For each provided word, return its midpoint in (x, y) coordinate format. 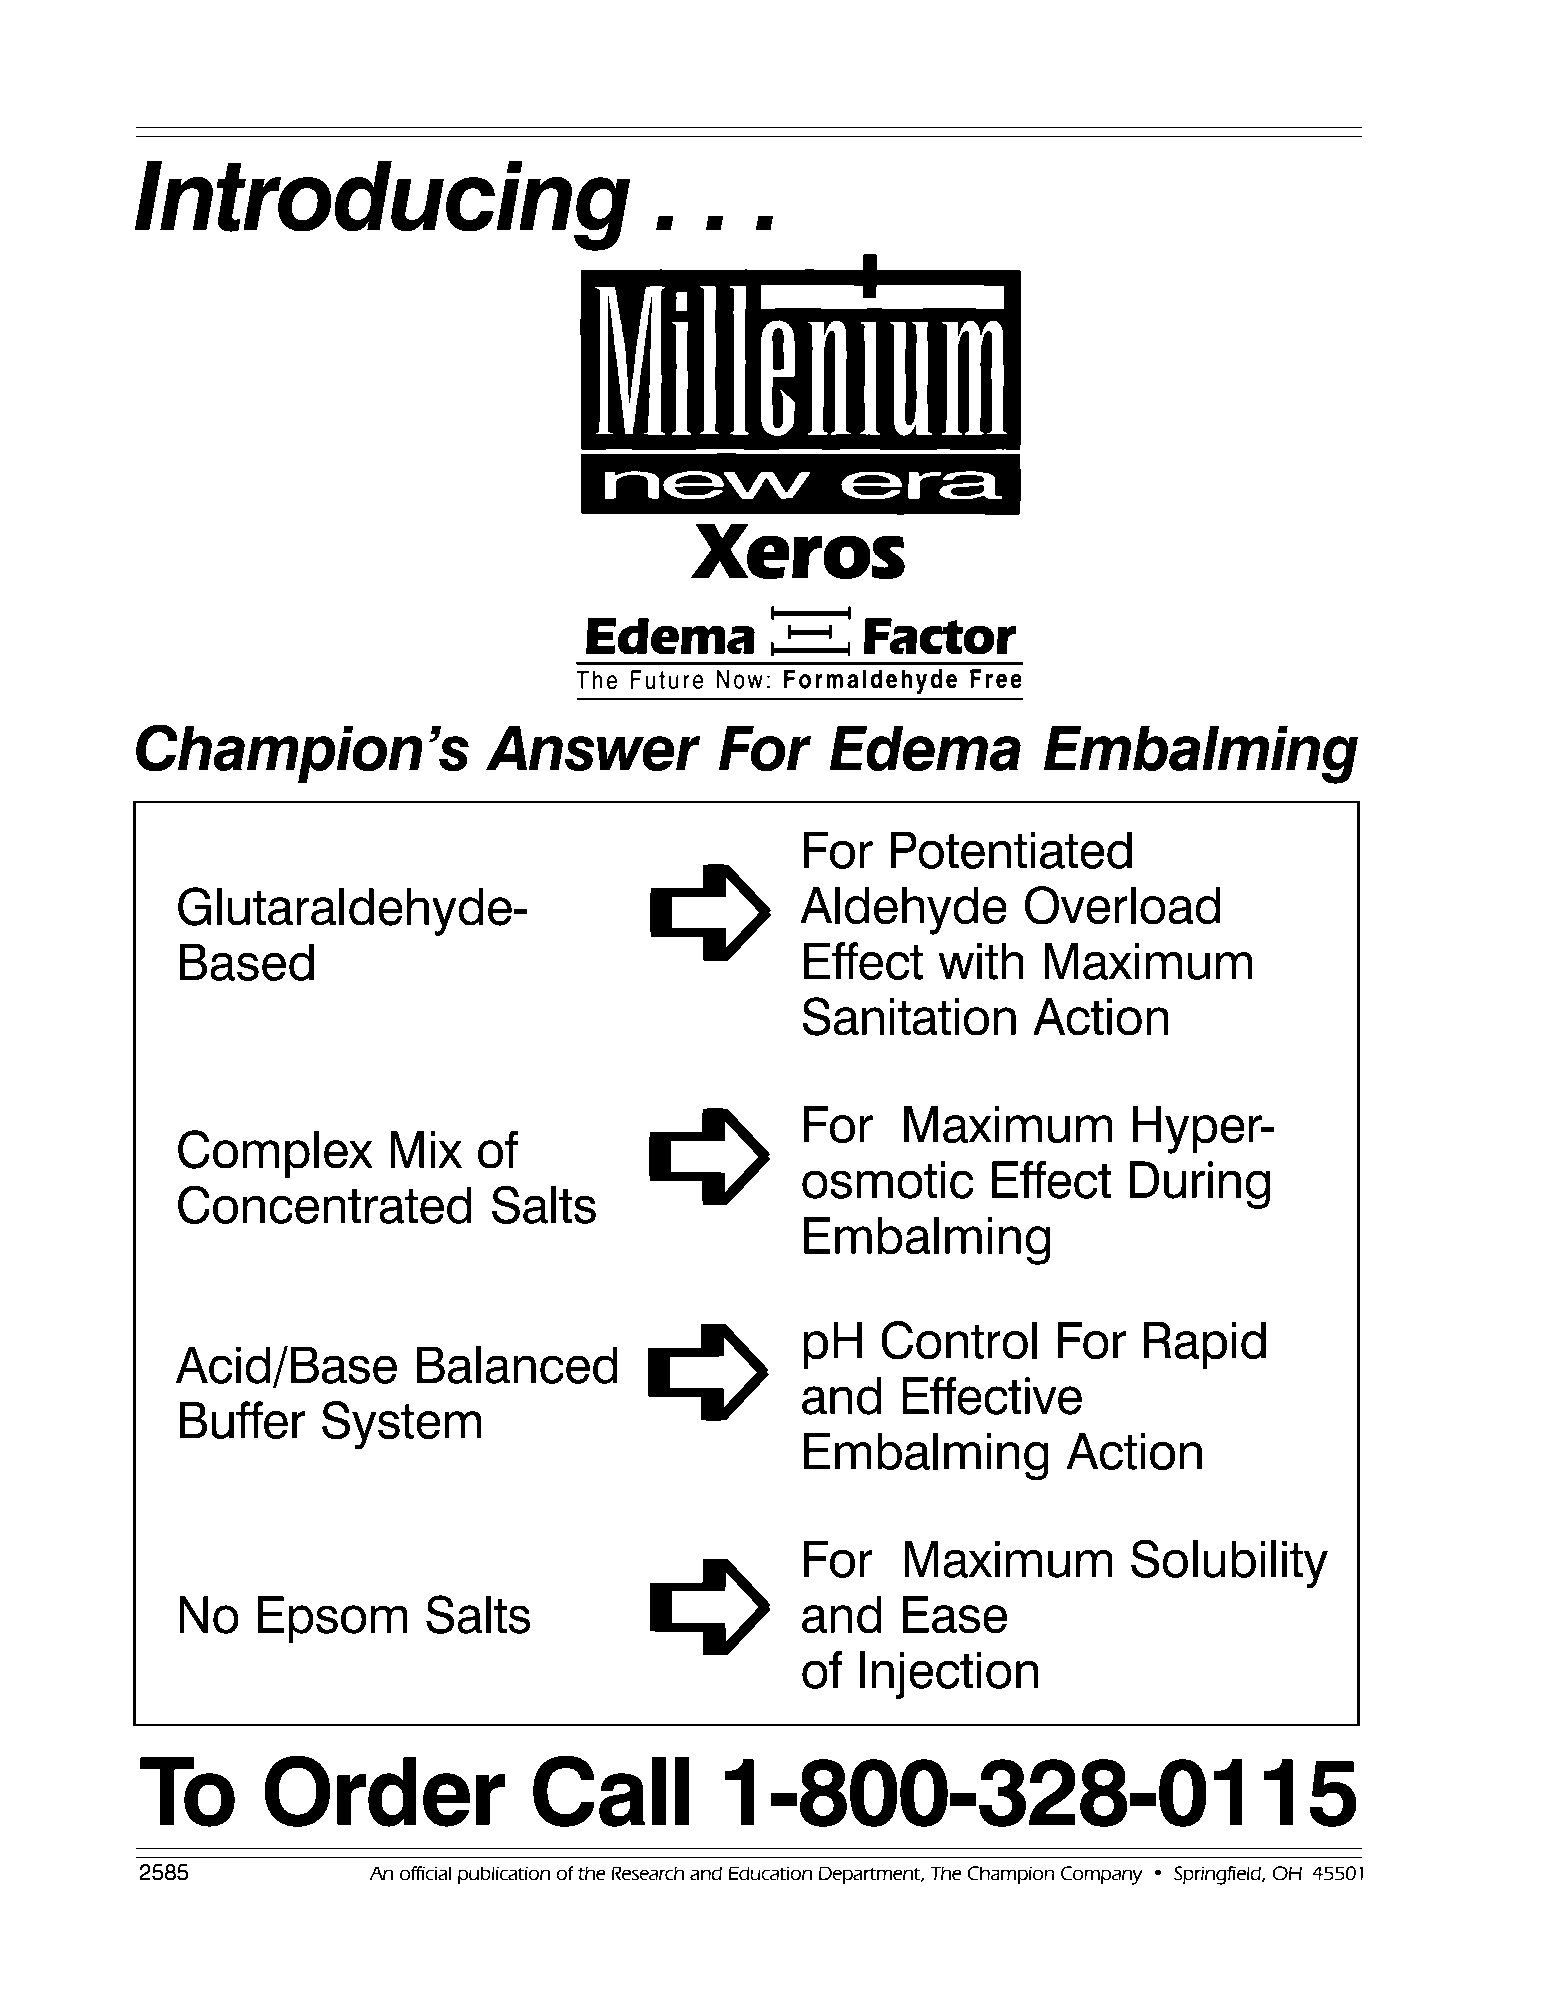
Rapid (1205, 1345)
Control (959, 1340)
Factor (940, 636)
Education (770, 1873)
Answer (593, 748)
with (981, 961)
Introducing (382, 205)
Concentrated (325, 1204)
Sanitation (909, 1016)
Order (384, 1791)
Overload (1122, 905)
